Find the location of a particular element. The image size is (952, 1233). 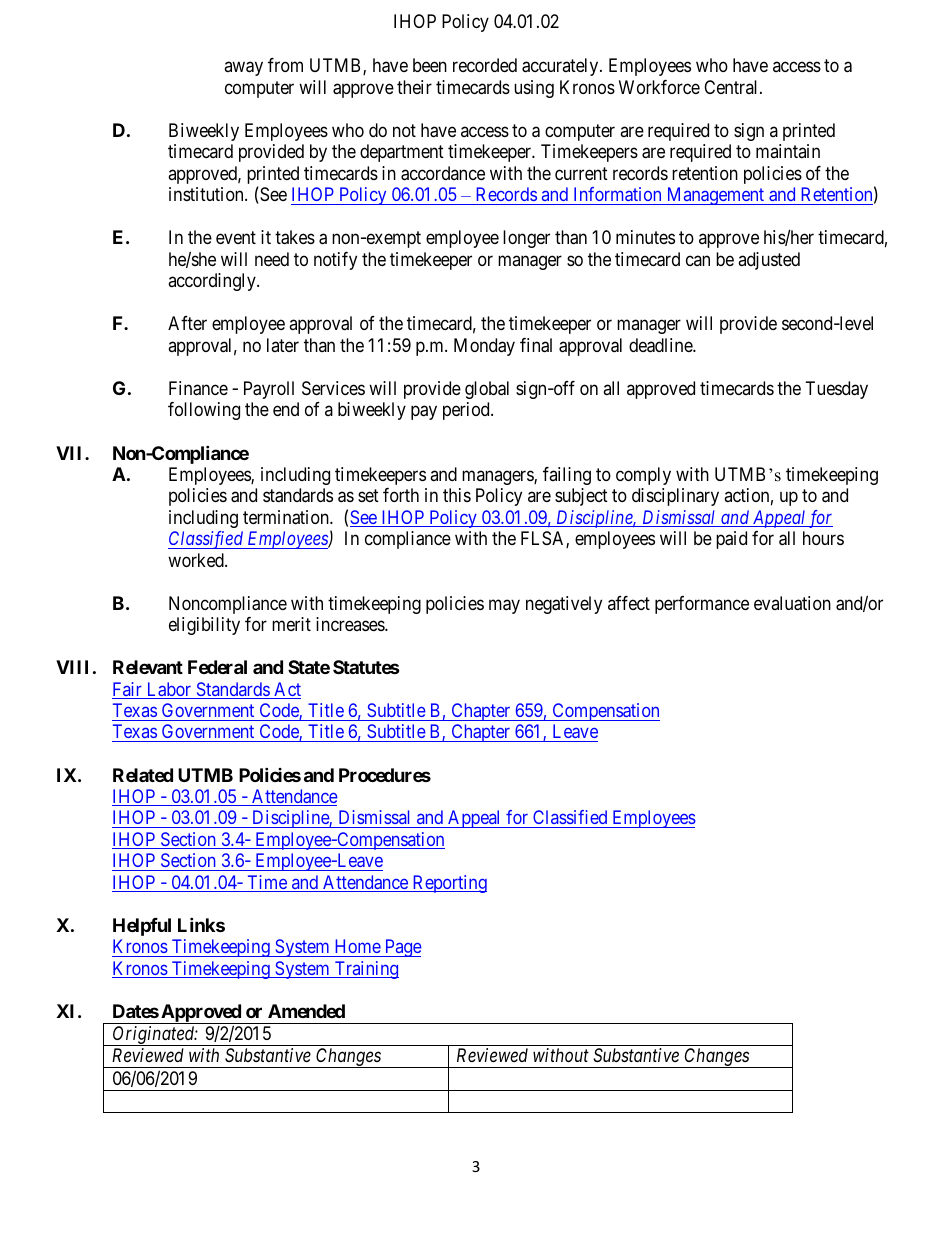

may is located at coordinates (504, 606).
